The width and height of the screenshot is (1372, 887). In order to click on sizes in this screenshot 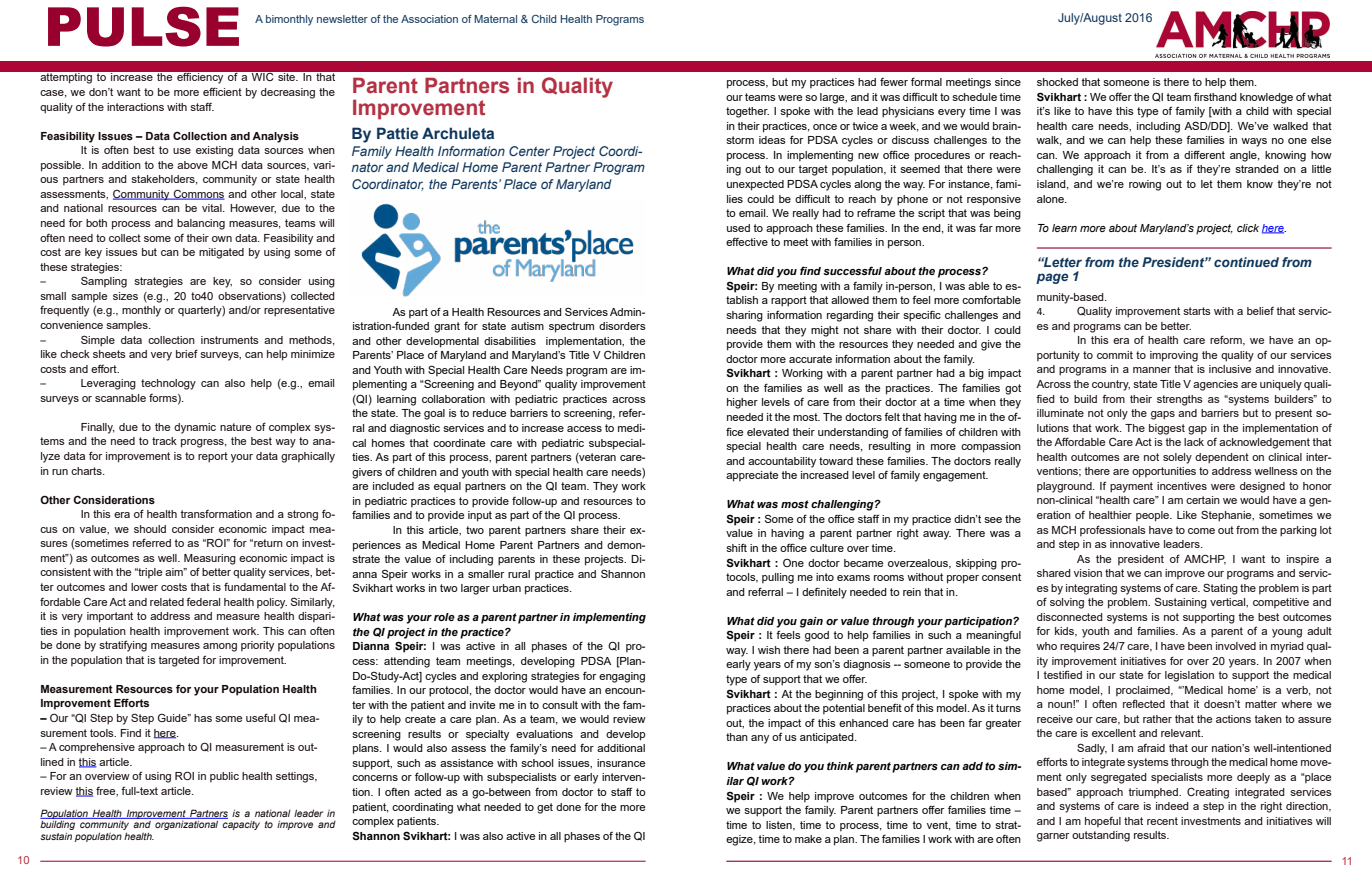, I will do `click(125, 296)`.
